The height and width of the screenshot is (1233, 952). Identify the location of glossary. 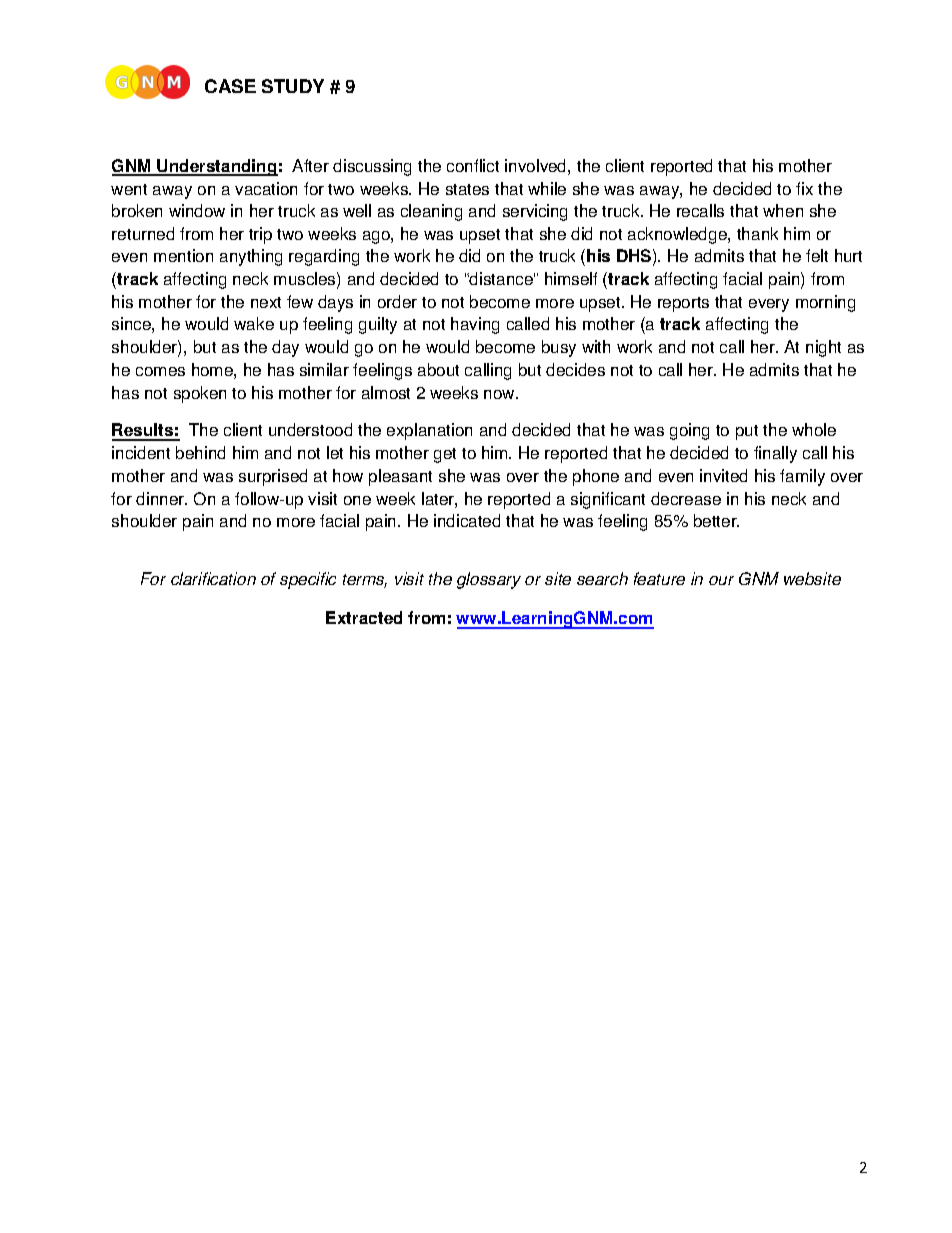
(489, 580).
